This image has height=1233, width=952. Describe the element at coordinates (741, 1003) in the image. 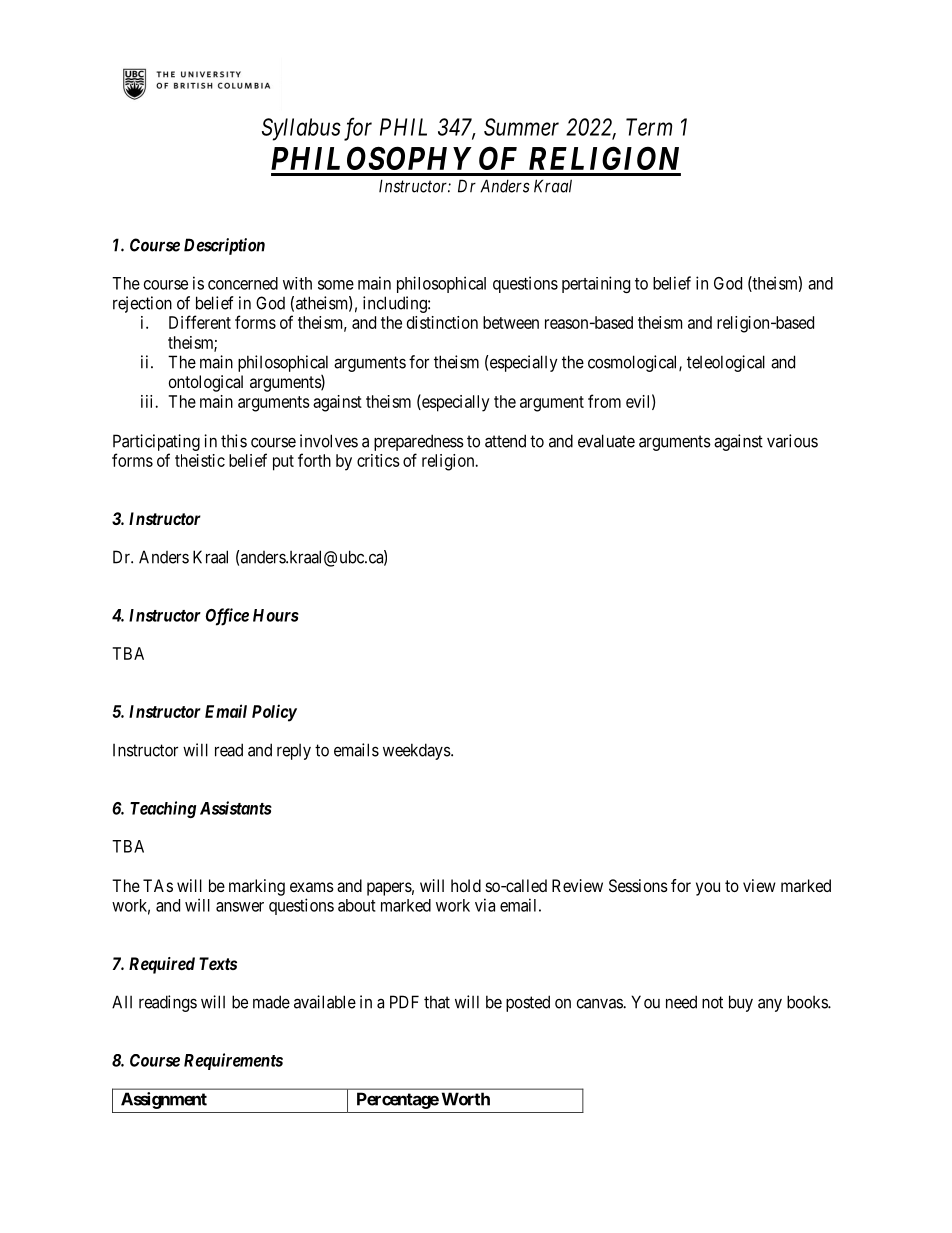

I see `buy` at that location.
